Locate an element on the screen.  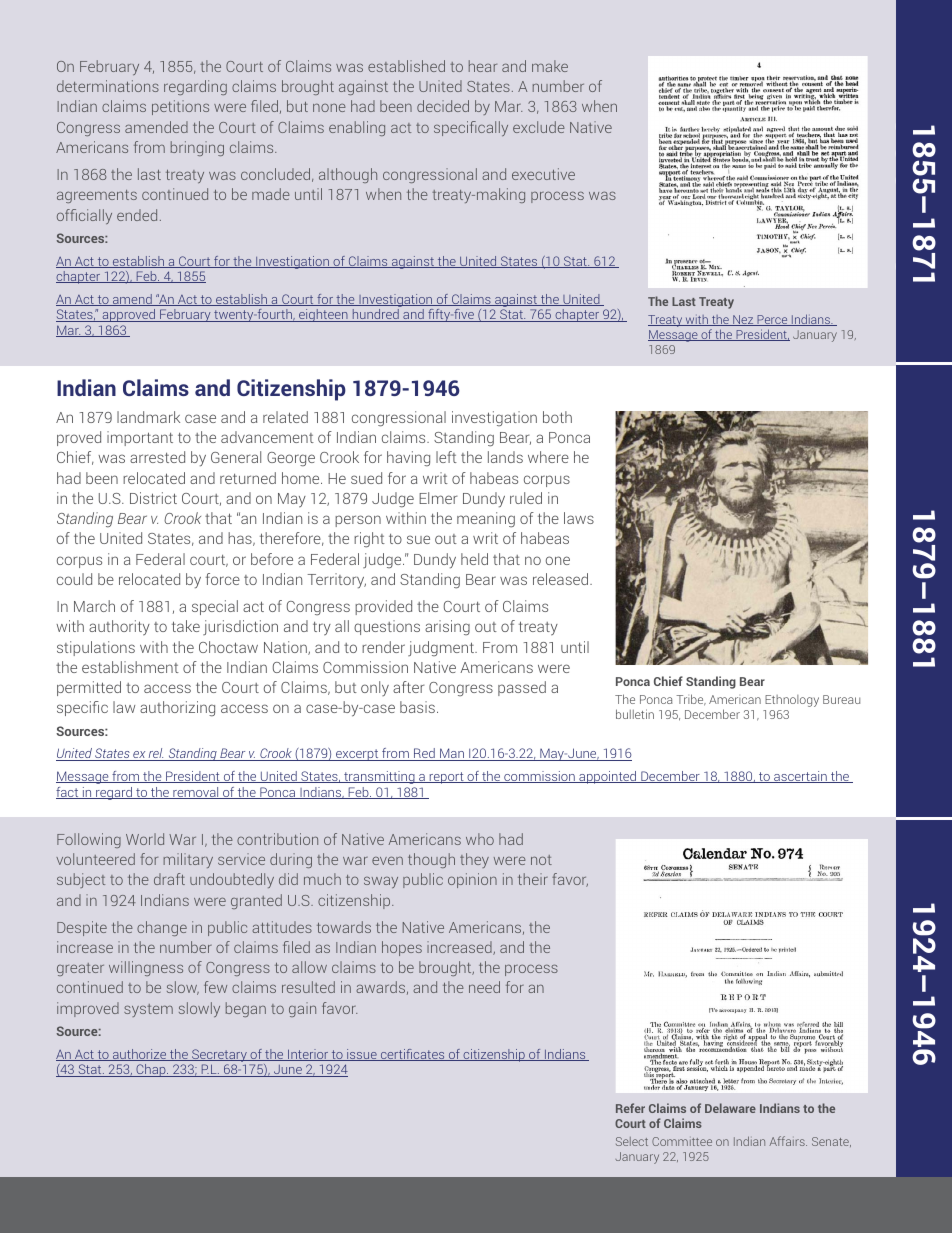
Delaware is located at coordinates (730, 1108).
